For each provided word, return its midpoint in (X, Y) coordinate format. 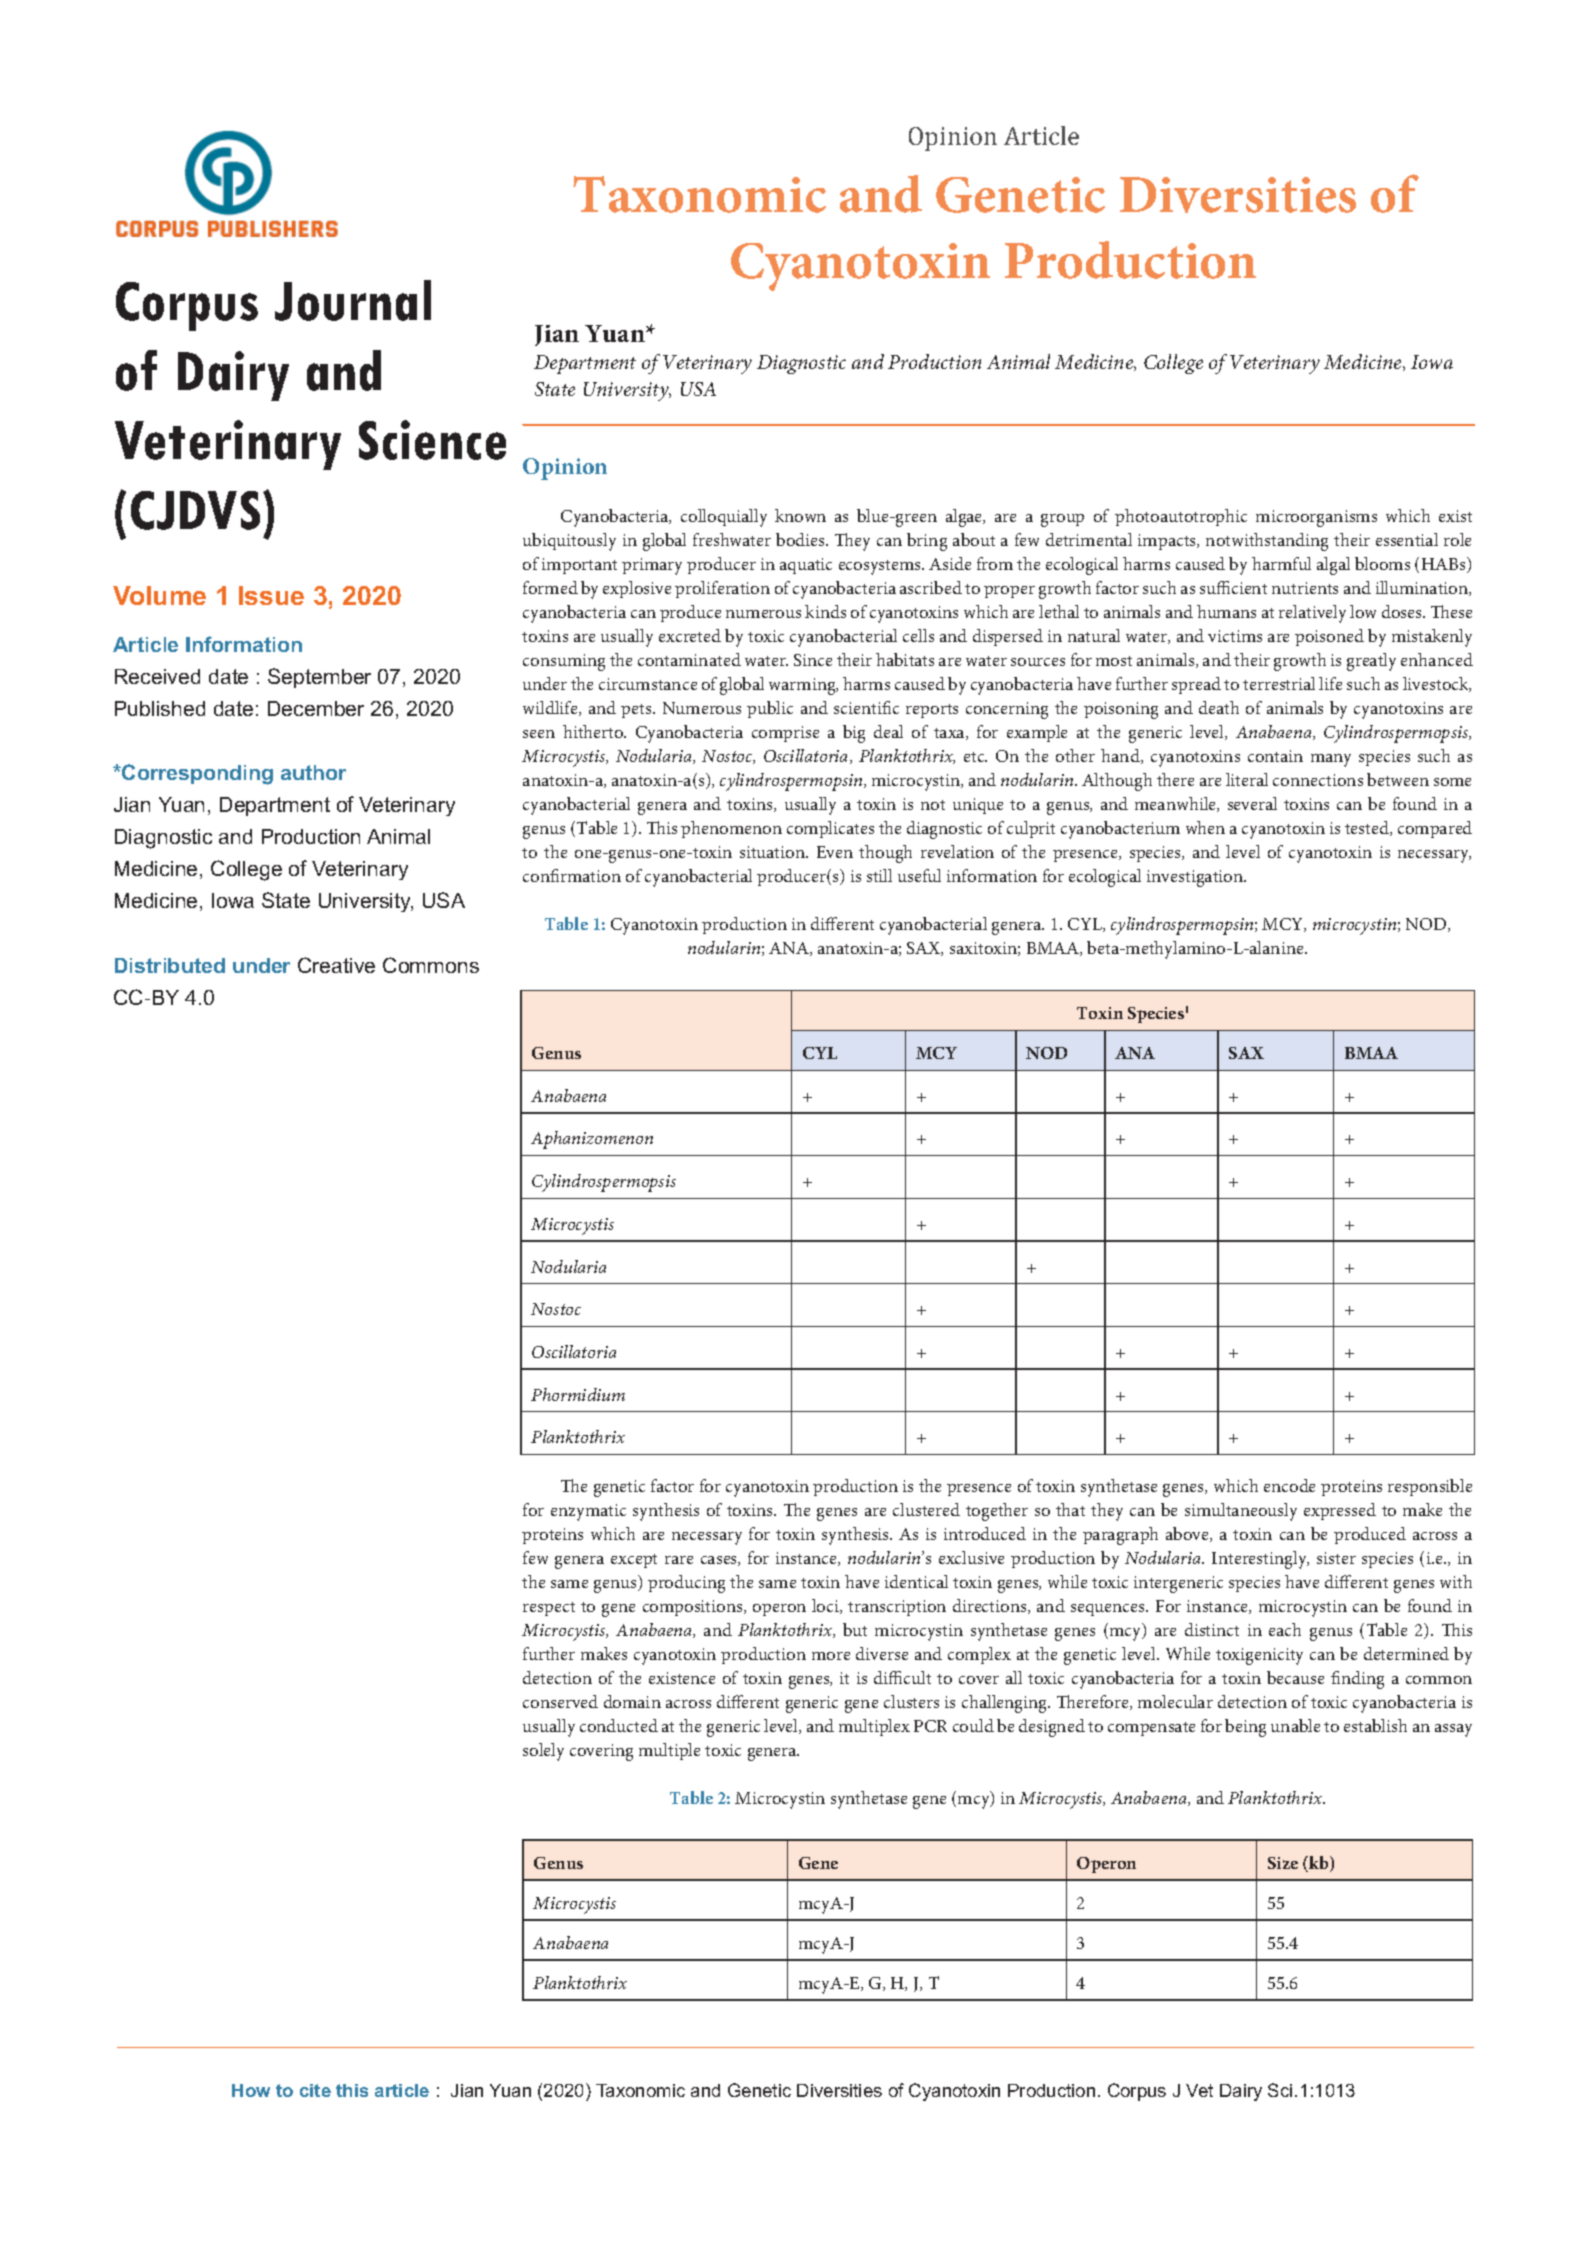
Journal (353, 300)
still (879, 875)
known (800, 515)
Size (1283, 1863)
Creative (336, 965)
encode (1289, 1485)
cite (315, 2090)
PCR (930, 1726)
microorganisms (1316, 518)
